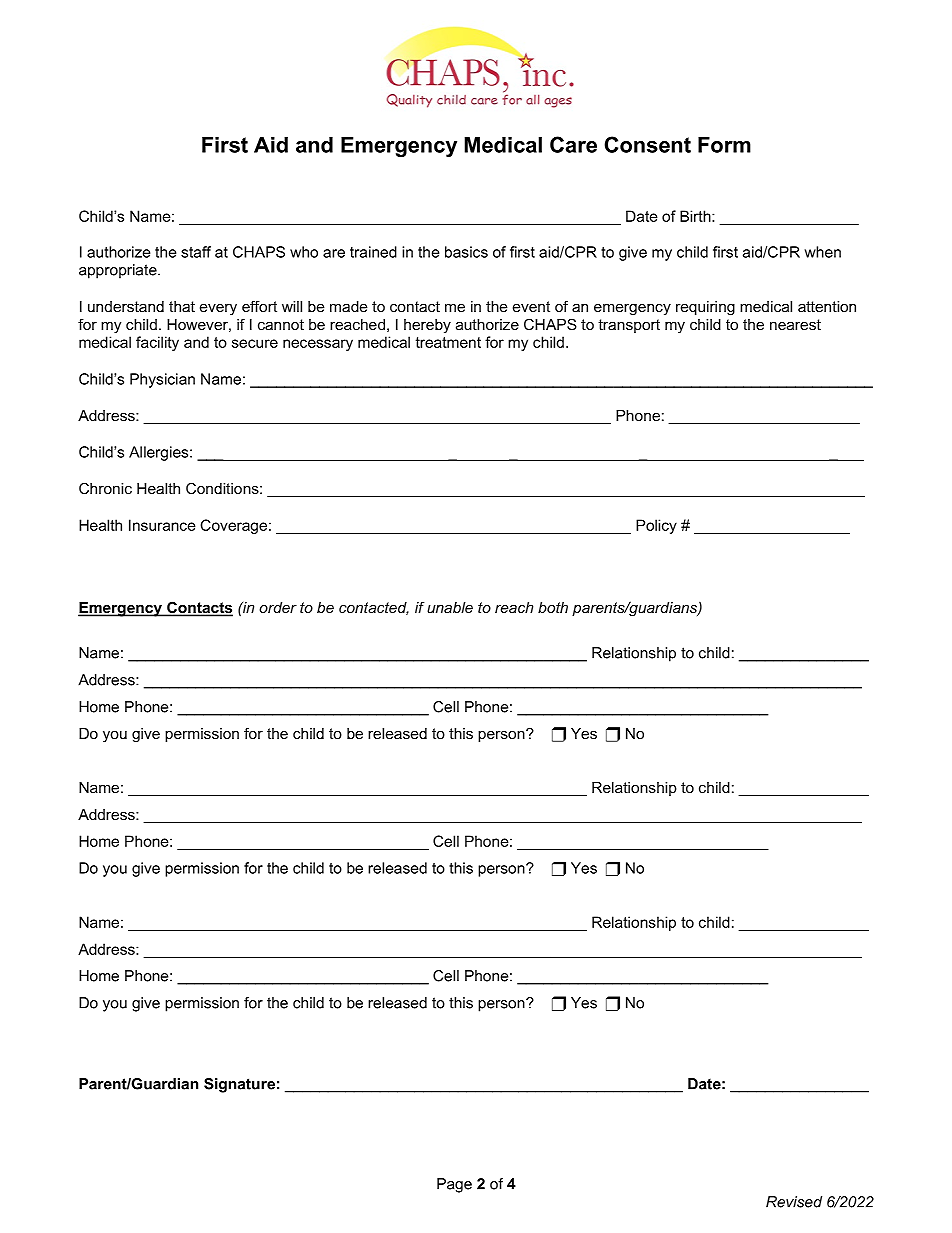 This screenshot has width=952, height=1233. What do you see at coordinates (466, 252) in the screenshot?
I see `basics` at bounding box center [466, 252].
